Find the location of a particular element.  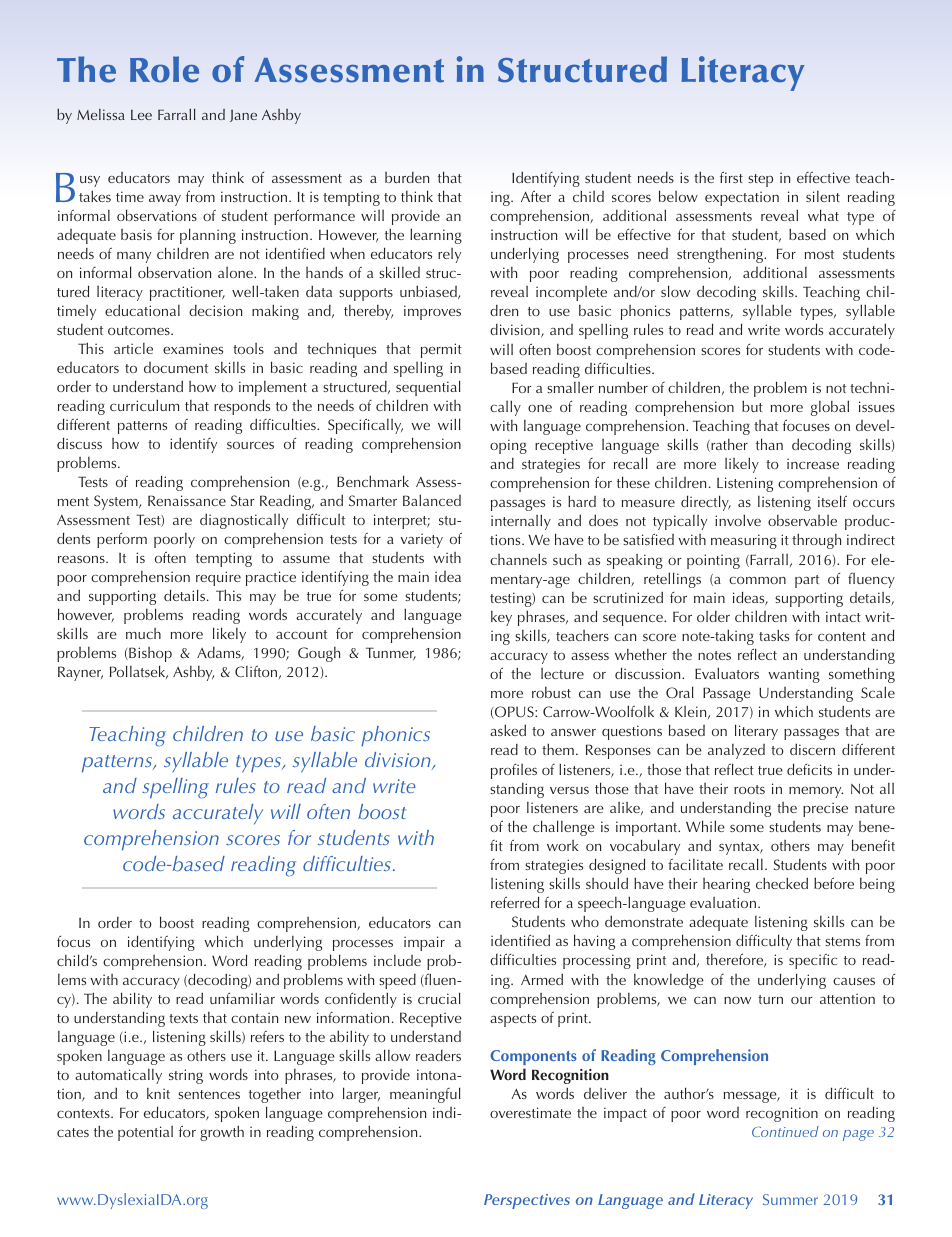

burden is located at coordinates (407, 177).
